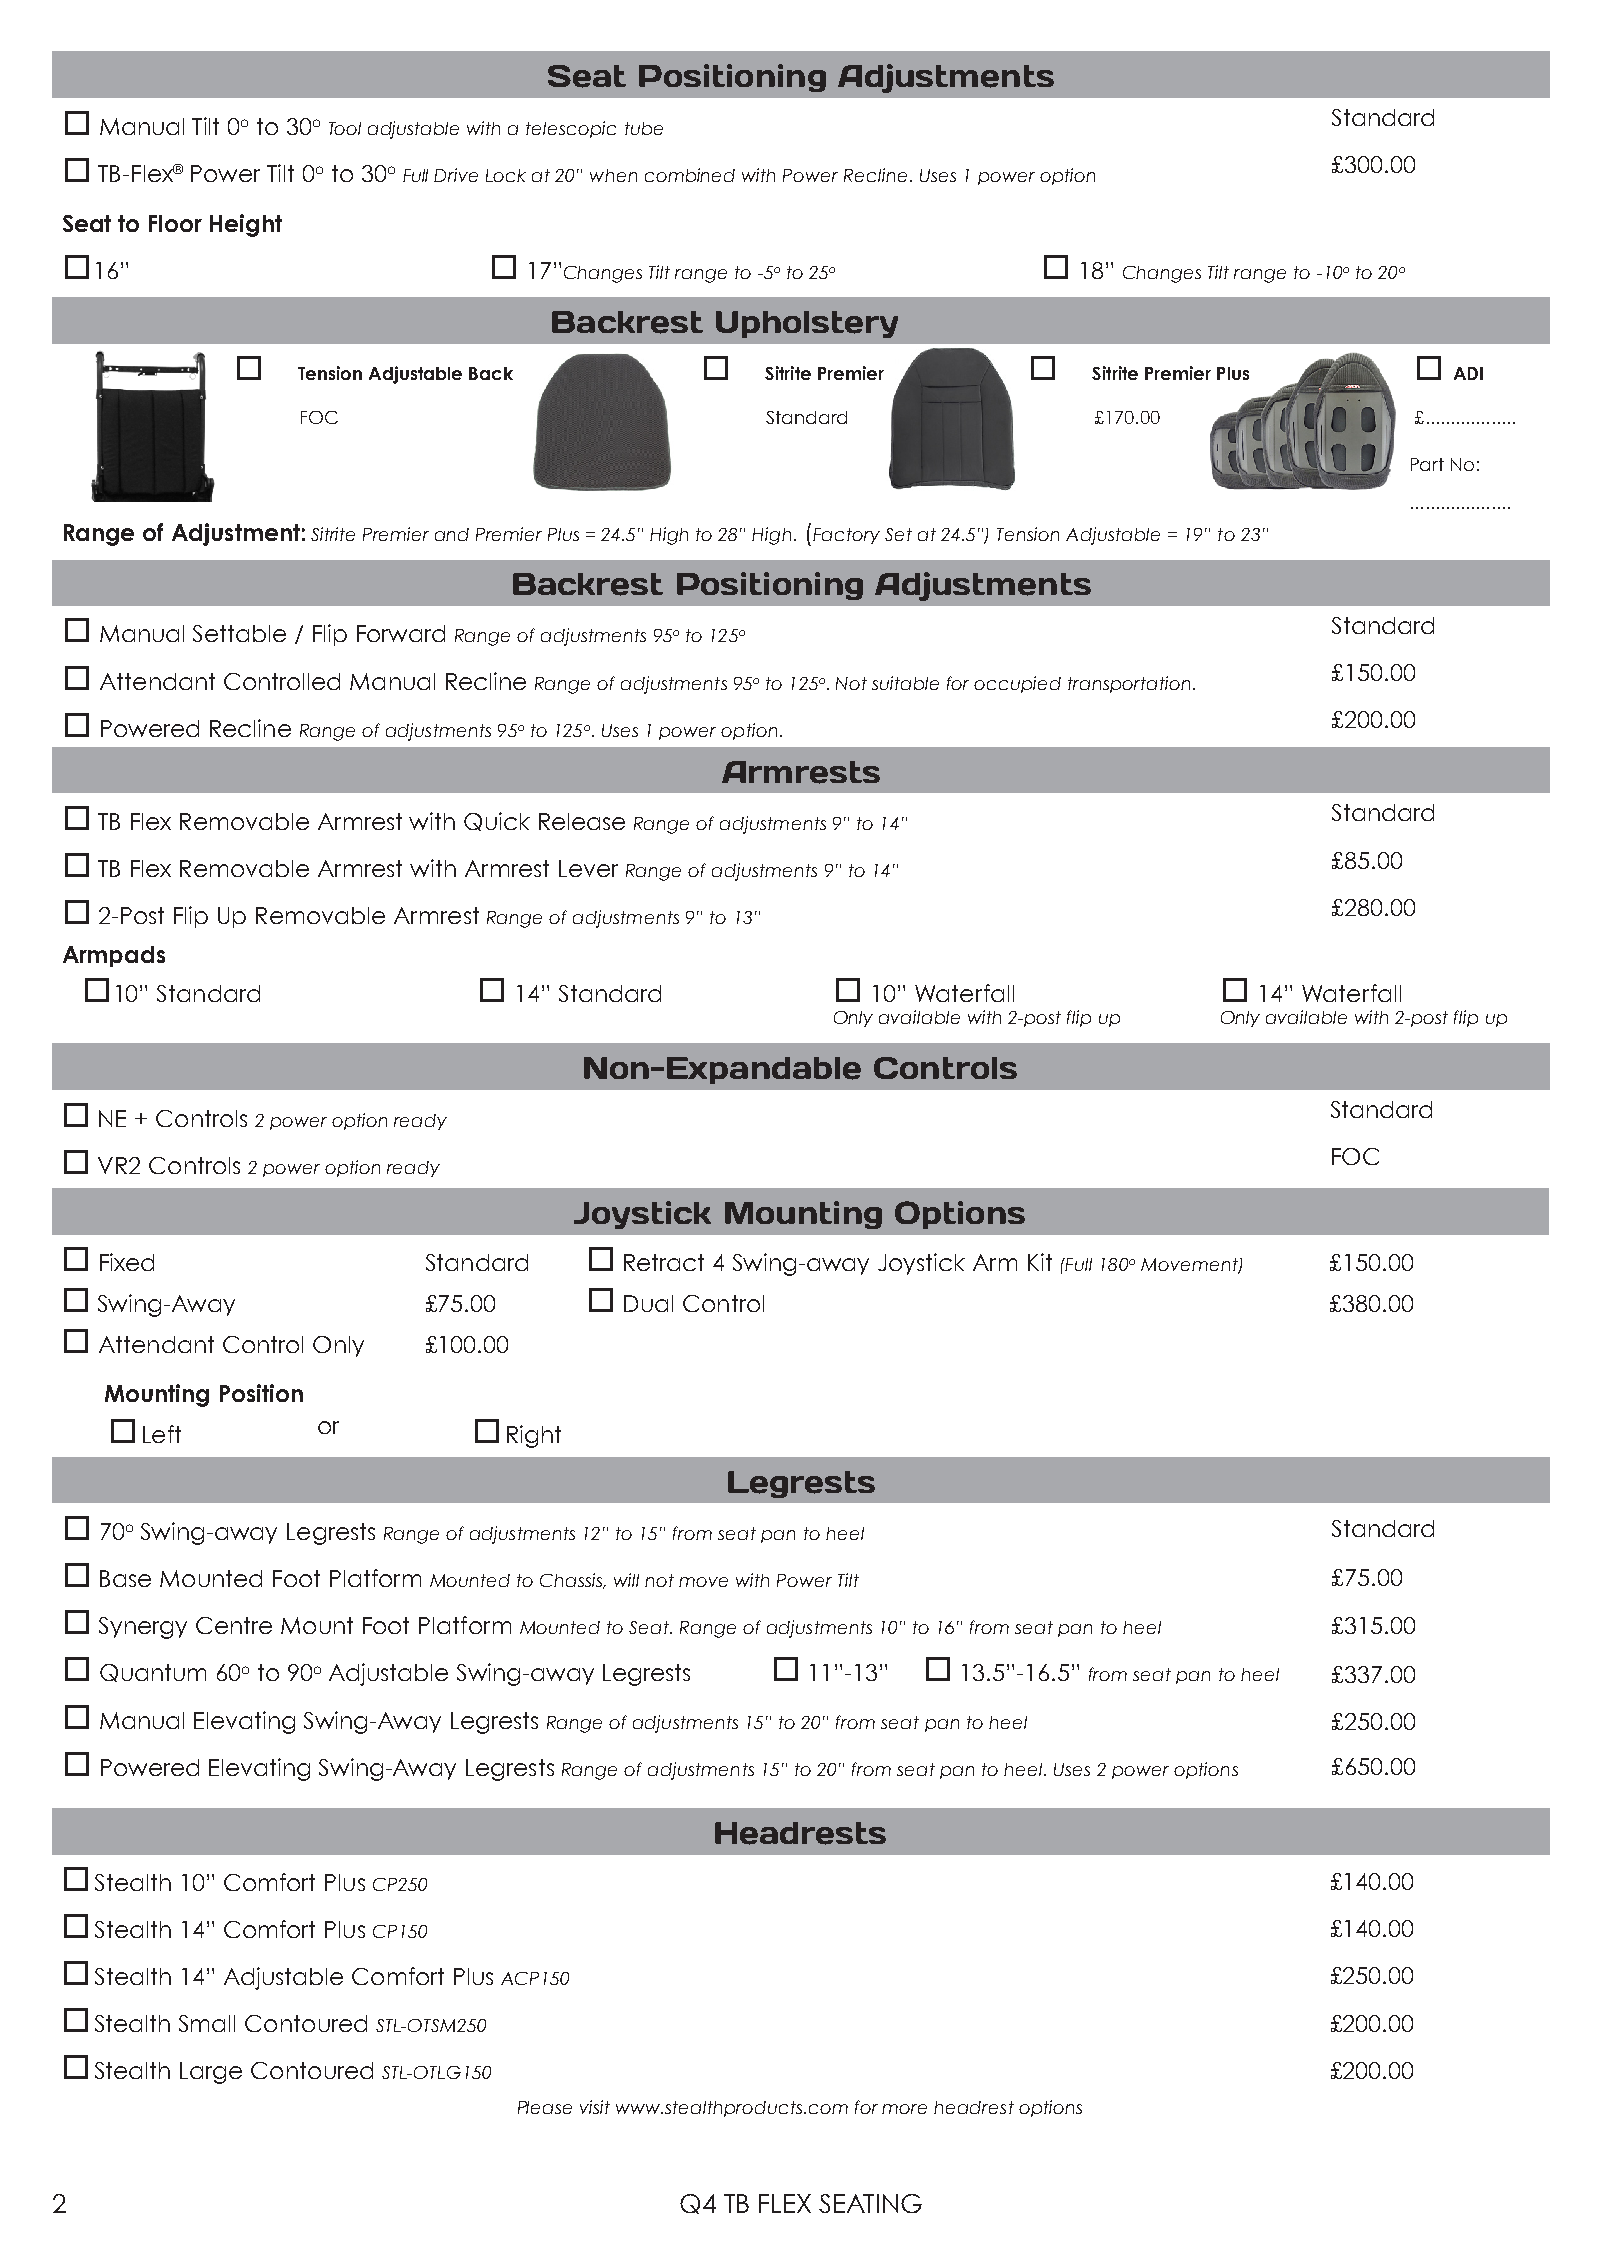 The image size is (1602, 2247). What do you see at coordinates (1468, 373) in the screenshot?
I see `ADI` at bounding box center [1468, 373].
